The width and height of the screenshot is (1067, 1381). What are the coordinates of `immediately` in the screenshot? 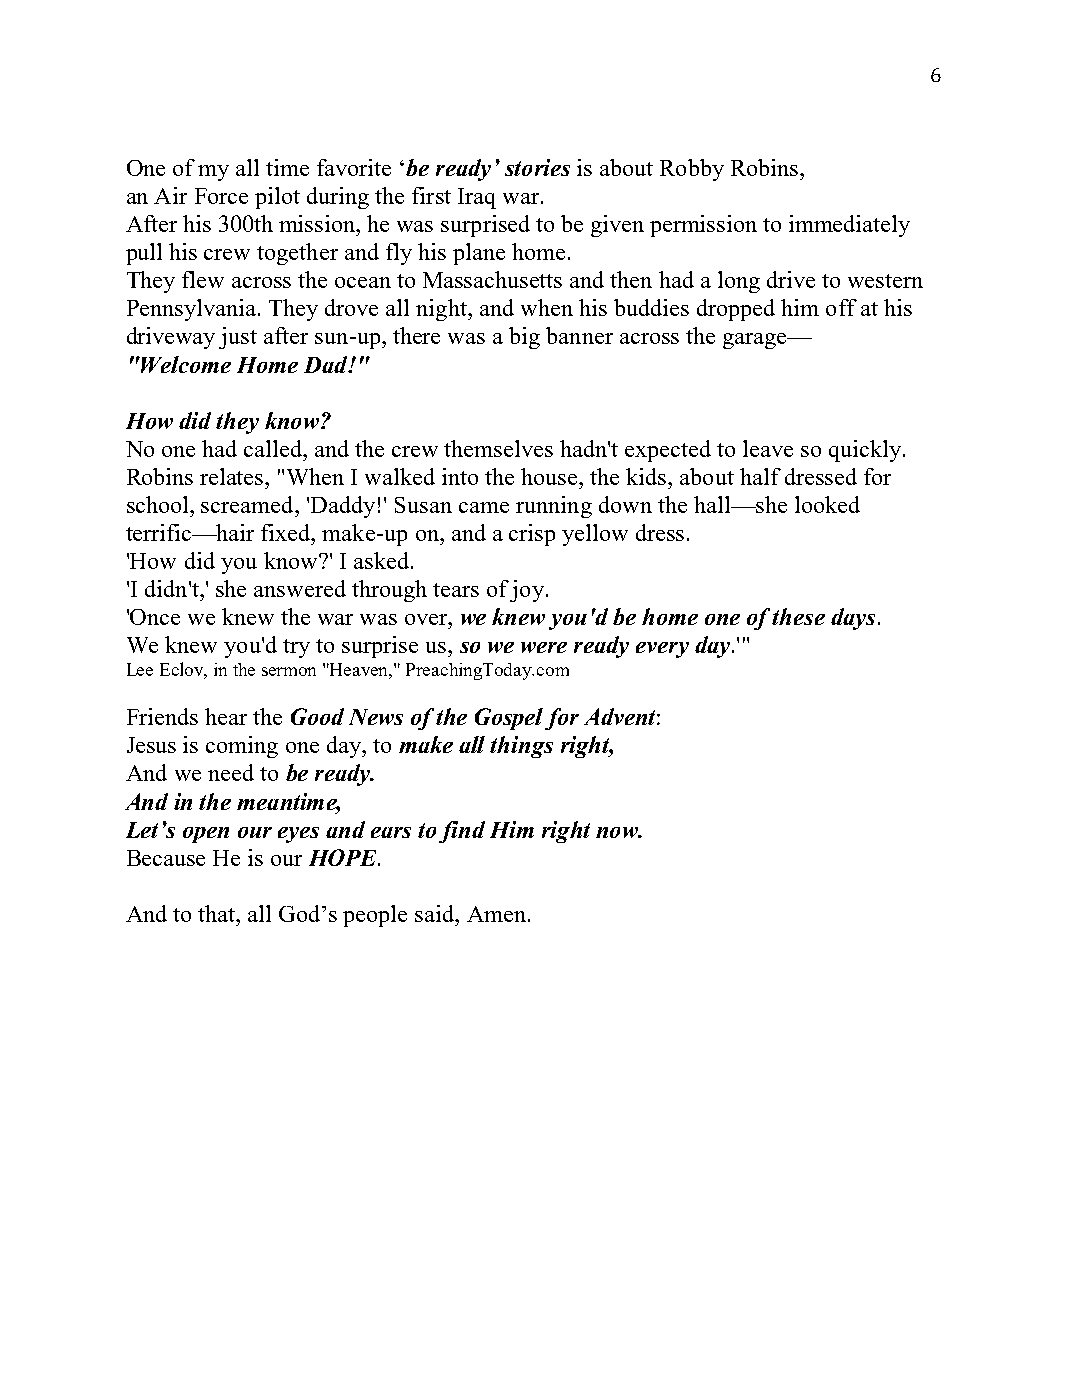 It's located at (849, 226).
